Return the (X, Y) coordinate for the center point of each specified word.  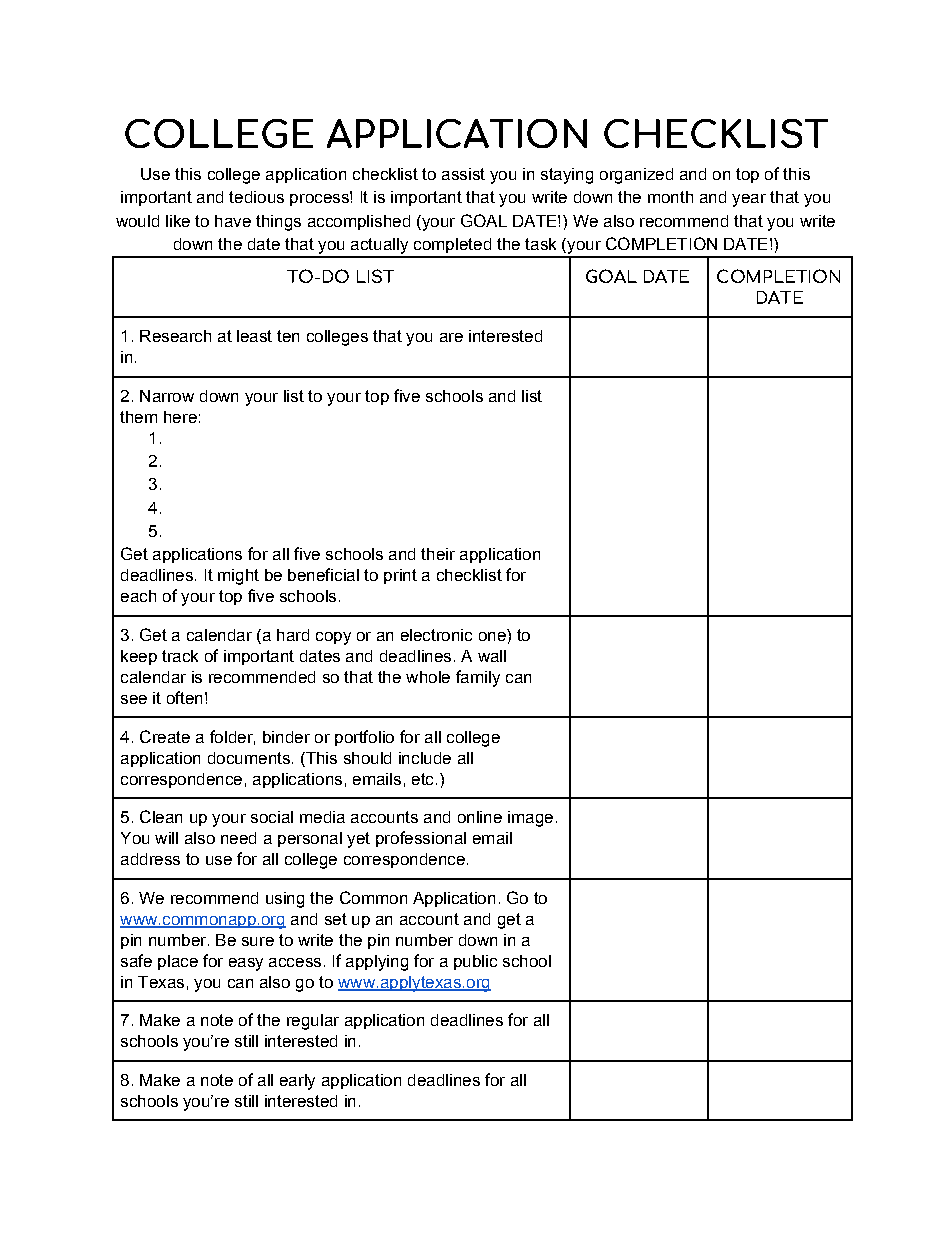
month (670, 197)
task (540, 244)
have (233, 221)
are (451, 337)
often (184, 697)
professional (421, 839)
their (438, 554)
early (297, 1082)
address (150, 859)
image (530, 819)
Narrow (167, 396)
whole (428, 677)
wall (492, 656)
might (238, 577)
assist (463, 174)
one (493, 635)
